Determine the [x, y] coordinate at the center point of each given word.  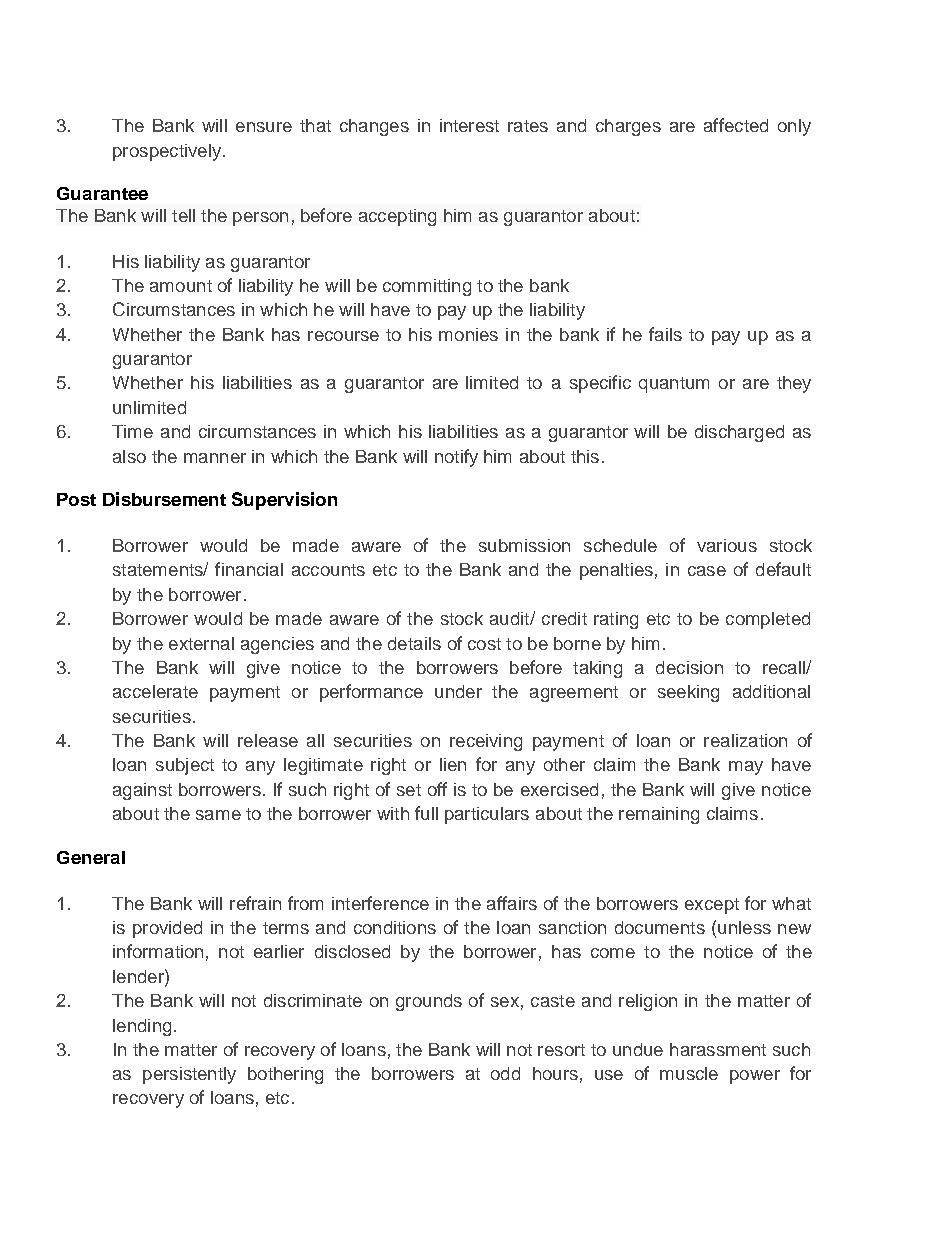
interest [469, 125]
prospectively [168, 152]
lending [142, 1027]
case [707, 571]
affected [736, 125]
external [201, 643]
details [414, 643]
